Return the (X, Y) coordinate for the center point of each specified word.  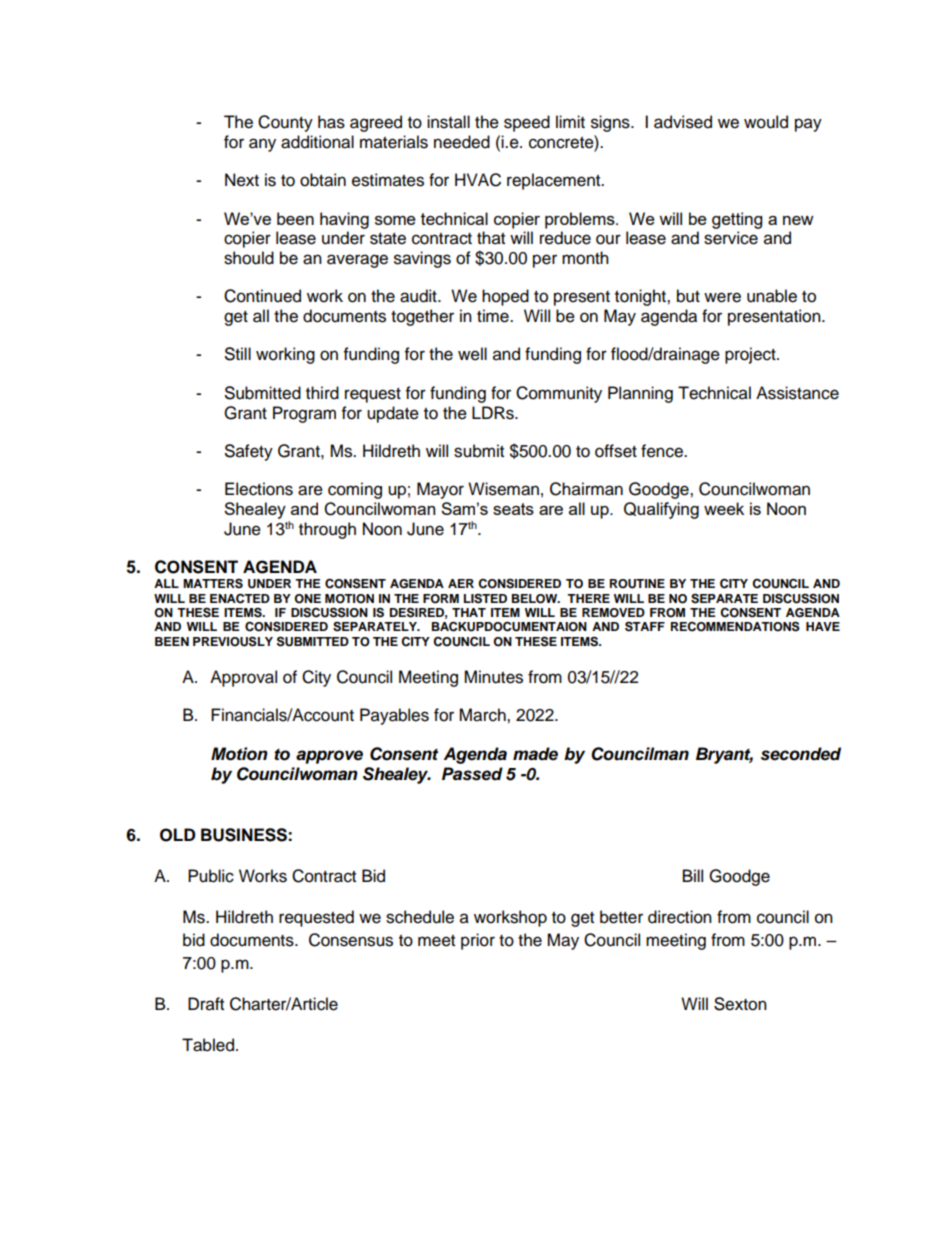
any (262, 145)
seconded (801, 754)
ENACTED (240, 598)
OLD (177, 835)
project (751, 355)
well (472, 354)
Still (238, 354)
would (766, 122)
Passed (472, 774)
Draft (206, 1004)
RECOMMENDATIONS (735, 626)
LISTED (485, 598)
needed (462, 142)
